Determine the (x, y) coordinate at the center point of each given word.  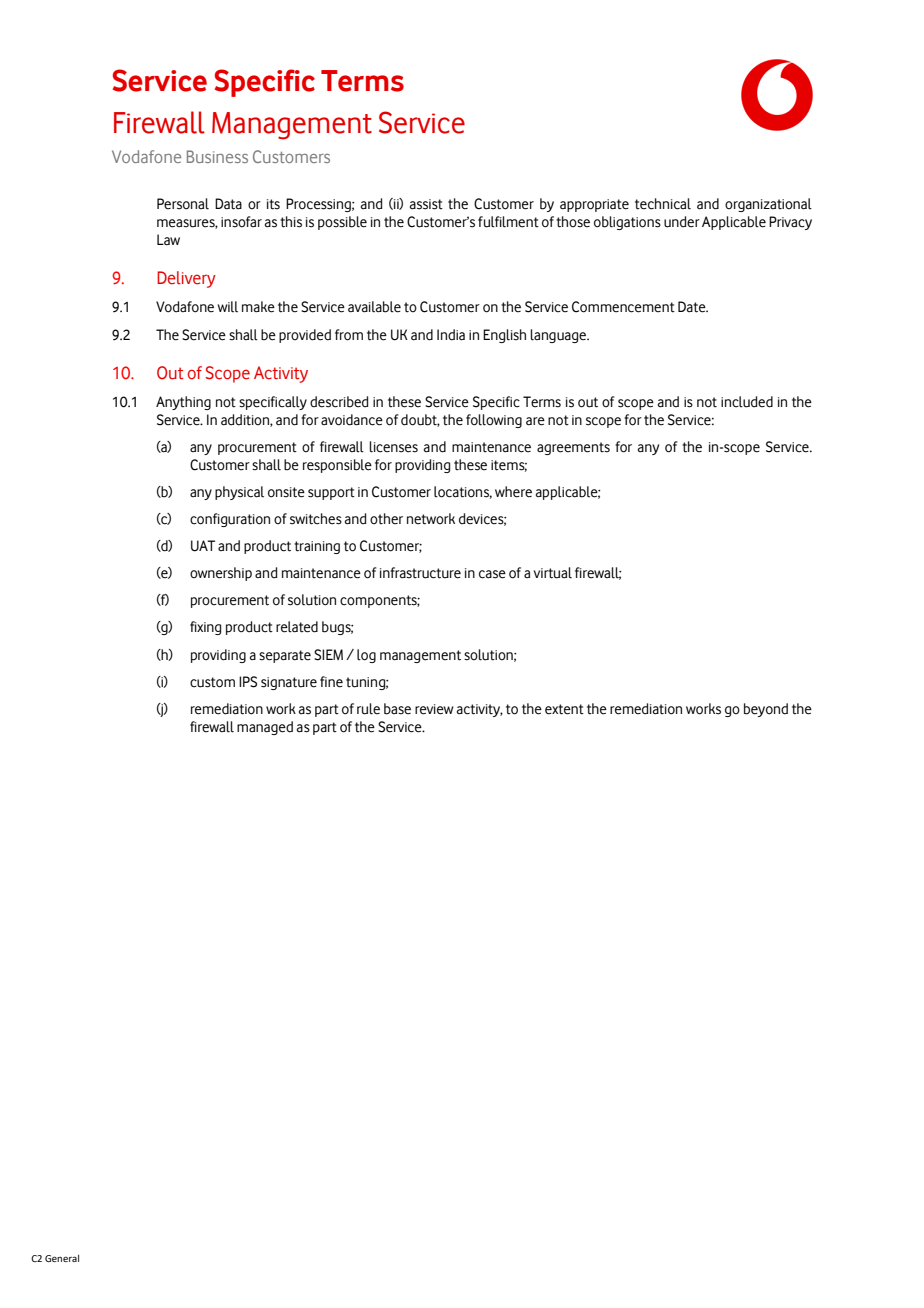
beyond (766, 710)
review (434, 709)
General (62, 1258)
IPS (248, 682)
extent (564, 709)
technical (663, 204)
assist (426, 204)
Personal (183, 204)
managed (265, 728)
